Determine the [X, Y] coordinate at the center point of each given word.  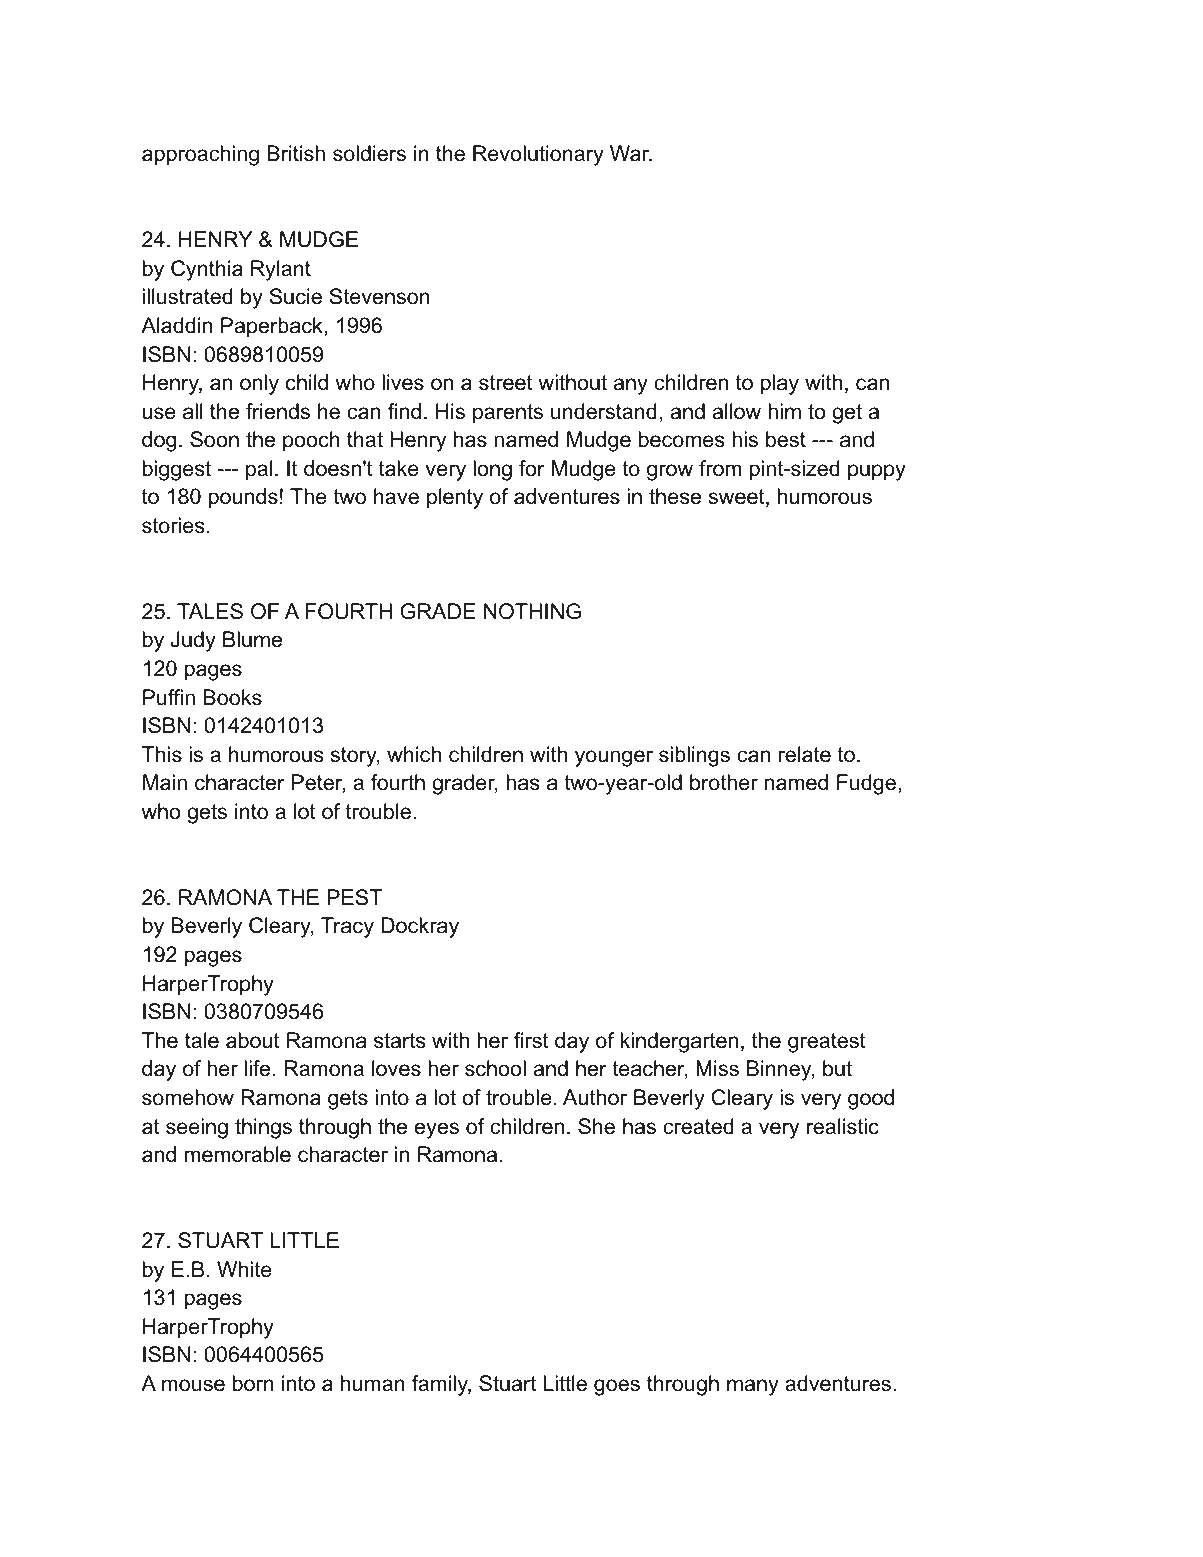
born [253, 1383]
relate [805, 754]
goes [617, 1387]
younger [614, 758]
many [753, 1387]
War [631, 153]
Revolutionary [538, 155]
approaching [200, 155]
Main [165, 782]
